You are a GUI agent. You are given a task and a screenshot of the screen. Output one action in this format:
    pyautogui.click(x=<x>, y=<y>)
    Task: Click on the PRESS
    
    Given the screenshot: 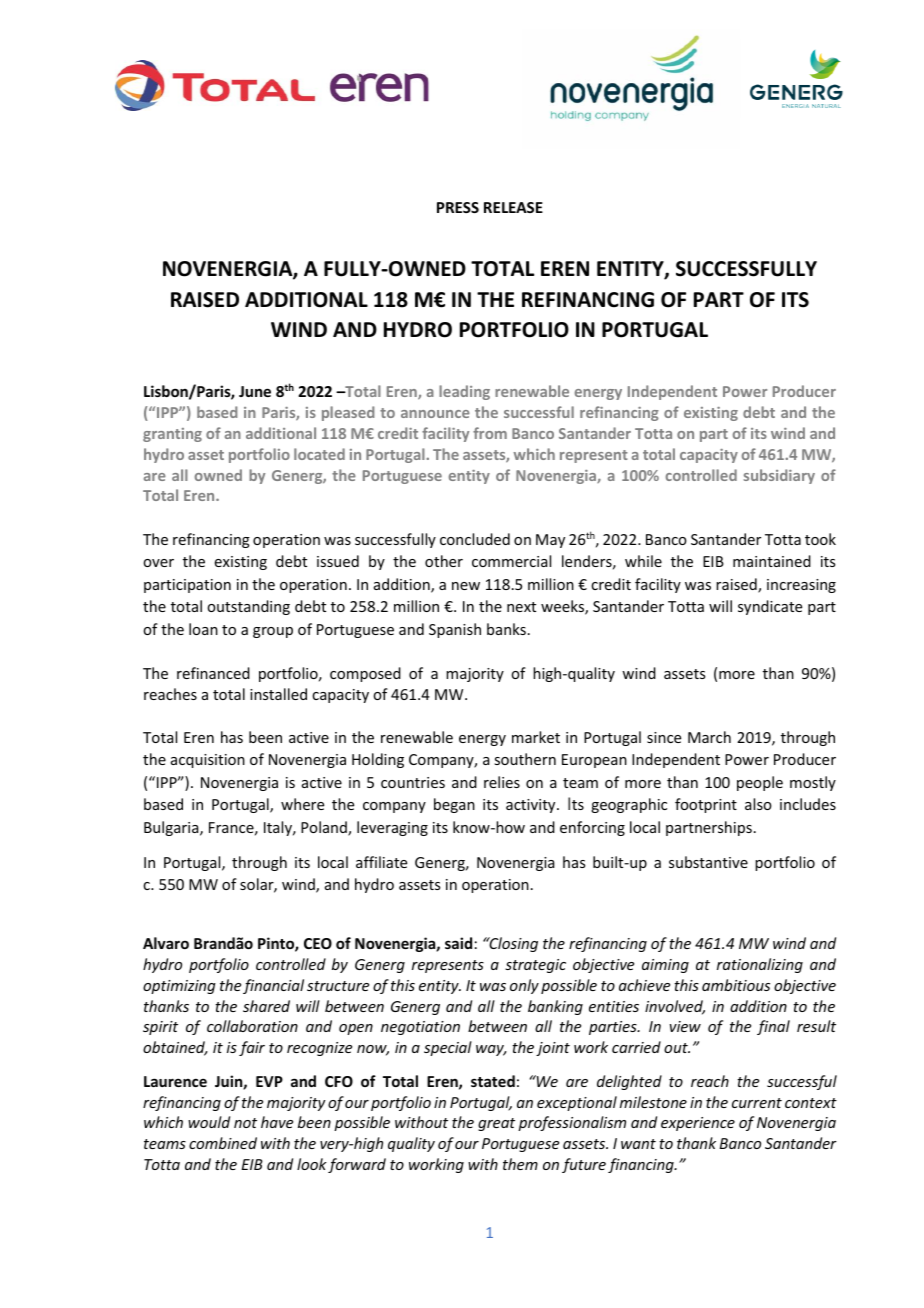 What is the action you would take?
    pyautogui.click(x=458, y=207)
